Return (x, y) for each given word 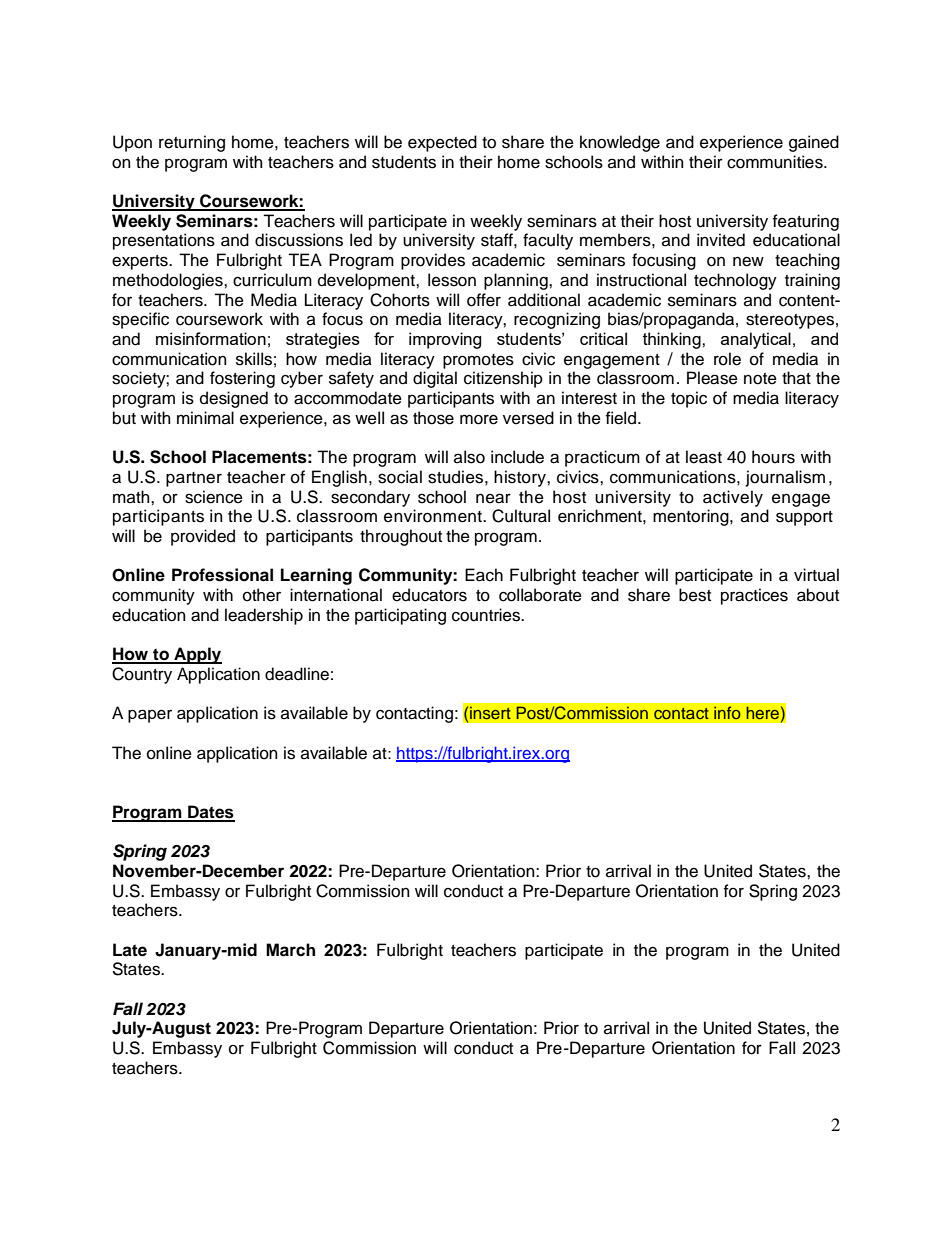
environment (434, 516)
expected (442, 143)
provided (203, 537)
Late (130, 950)
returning (192, 143)
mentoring (692, 517)
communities (776, 162)
